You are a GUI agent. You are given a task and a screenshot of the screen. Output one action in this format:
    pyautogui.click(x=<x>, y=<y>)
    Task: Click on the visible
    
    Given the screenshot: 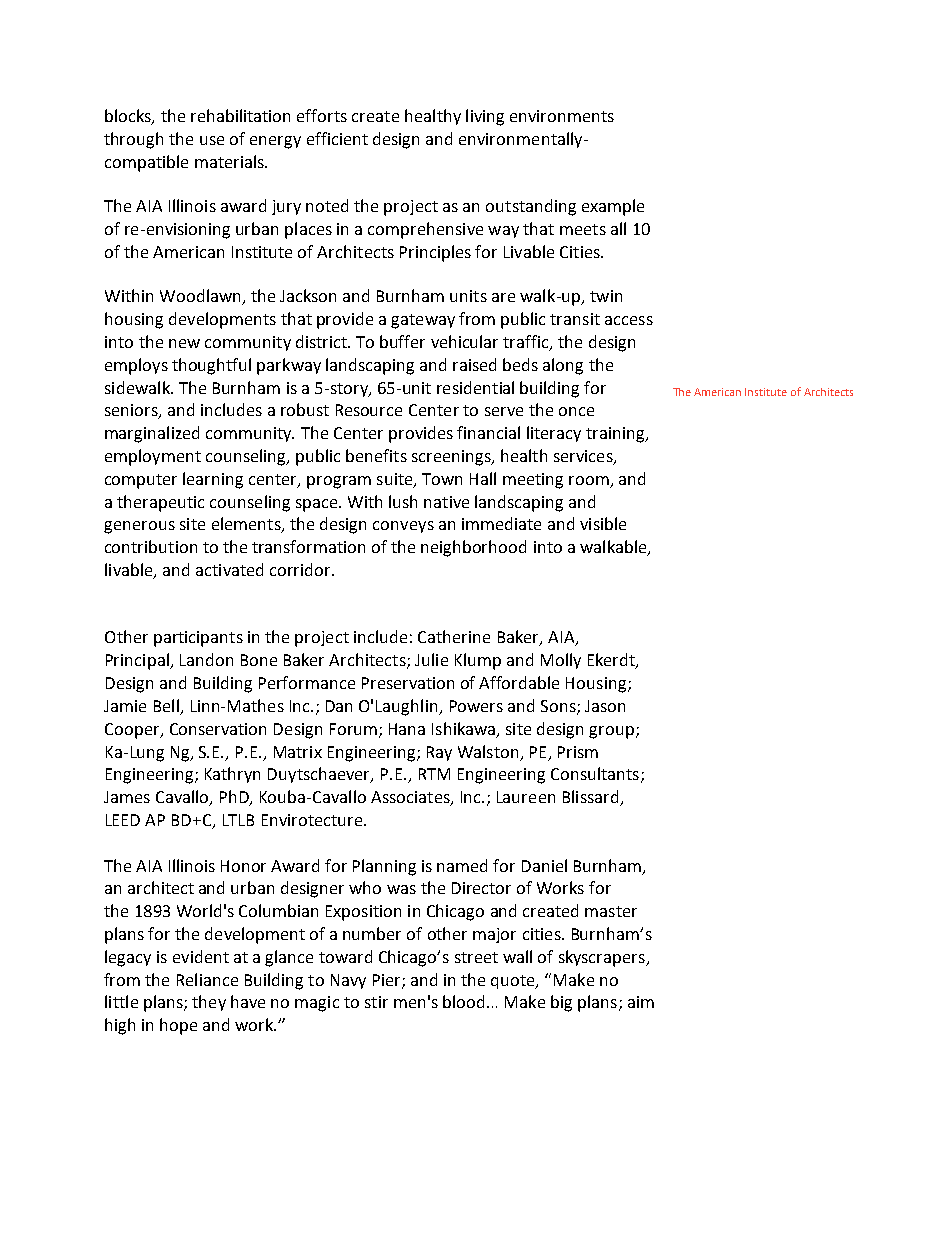 What is the action you would take?
    pyautogui.click(x=603, y=523)
